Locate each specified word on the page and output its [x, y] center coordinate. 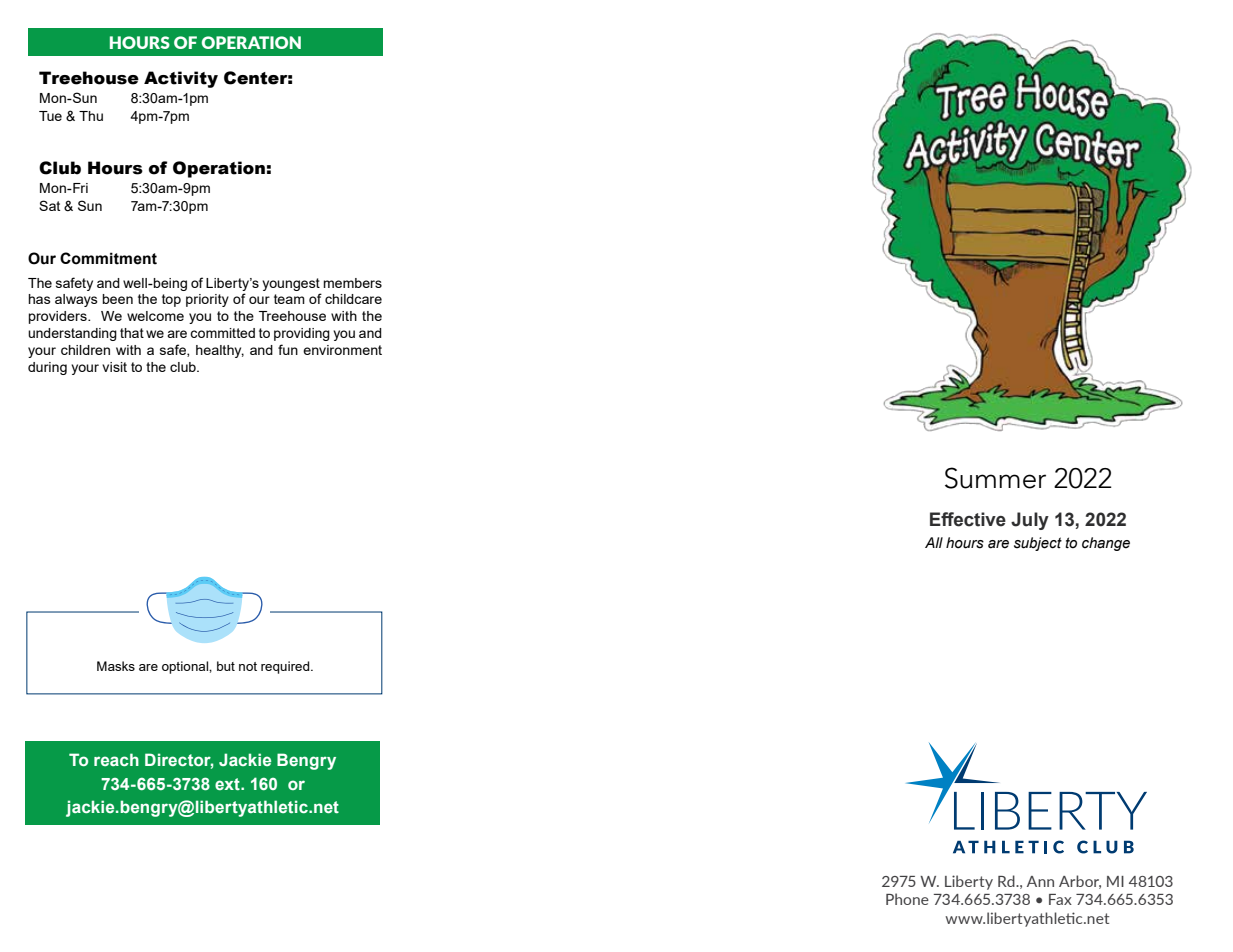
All [934, 542]
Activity [181, 79]
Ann [1040, 881]
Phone [907, 899]
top [171, 300]
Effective [968, 519]
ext [228, 784]
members [352, 283]
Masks [116, 666]
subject [1038, 544]
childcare [353, 299]
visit [114, 367]
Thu [91, 116]
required [286, 667]
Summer [995, 478]
